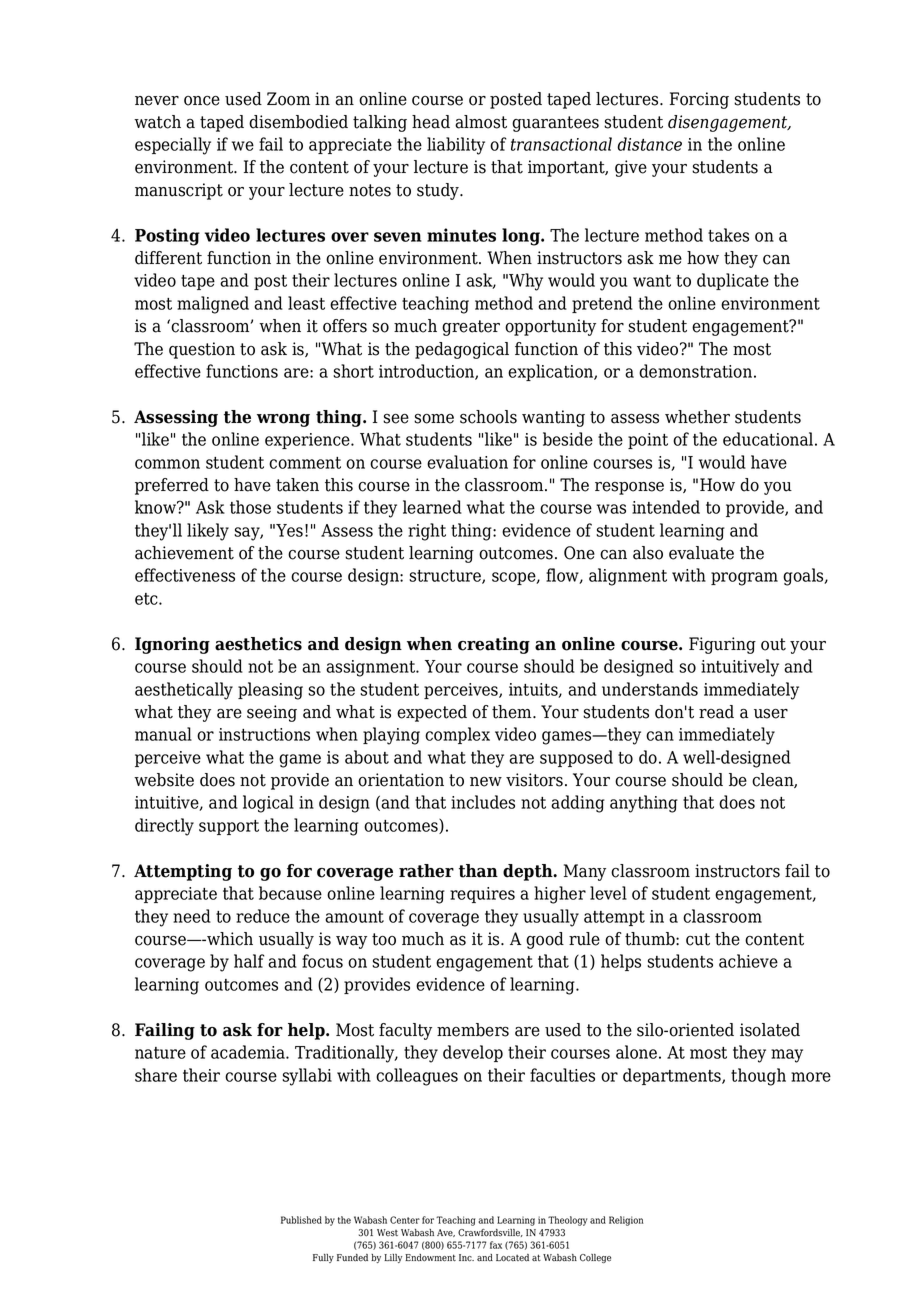  What do you see at coordinates (482, 895) in the screenshot?
I see `requires` at bounding box center [482, 895].
